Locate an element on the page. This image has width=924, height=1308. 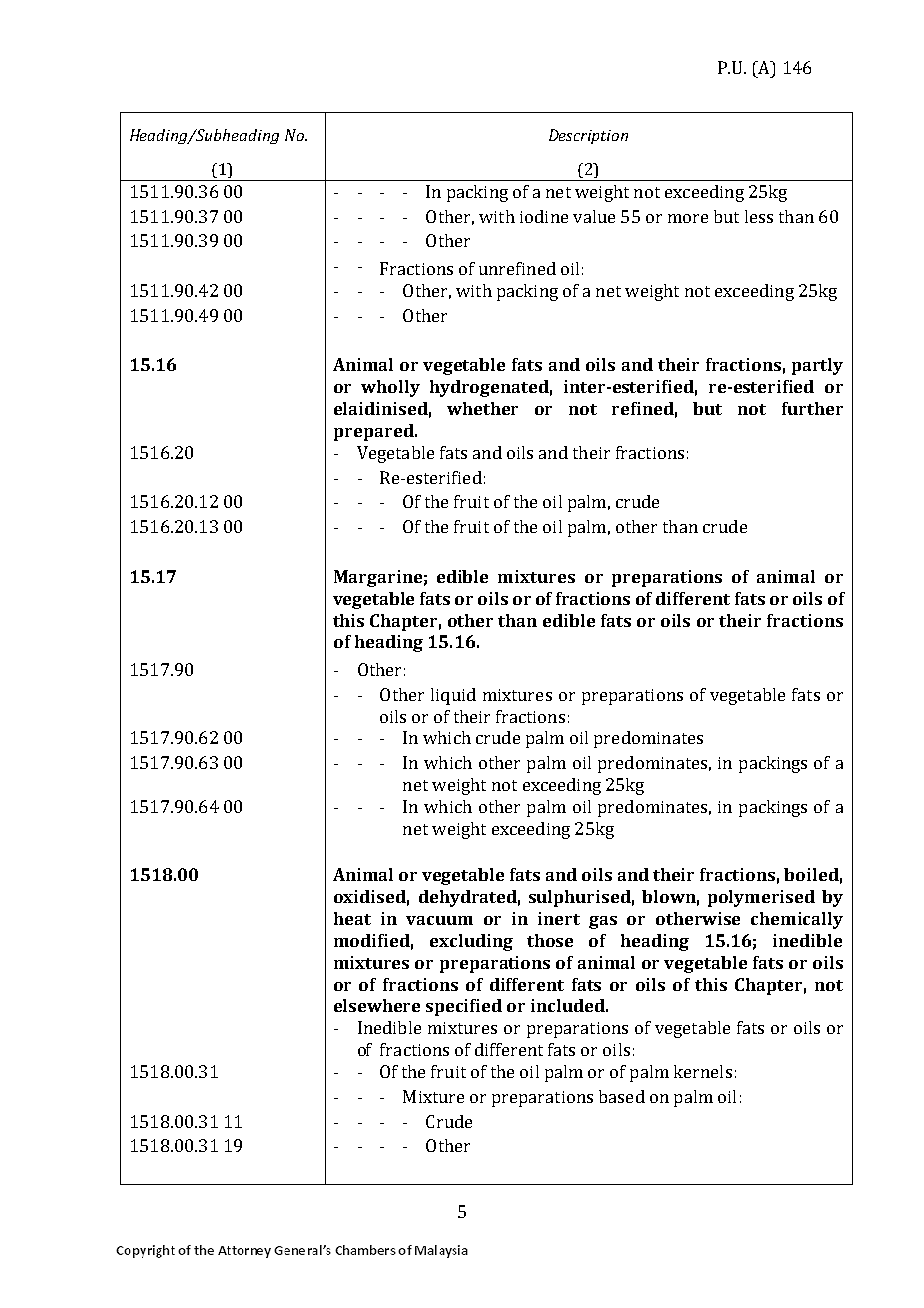
less is located at coordinates (759, 216).
